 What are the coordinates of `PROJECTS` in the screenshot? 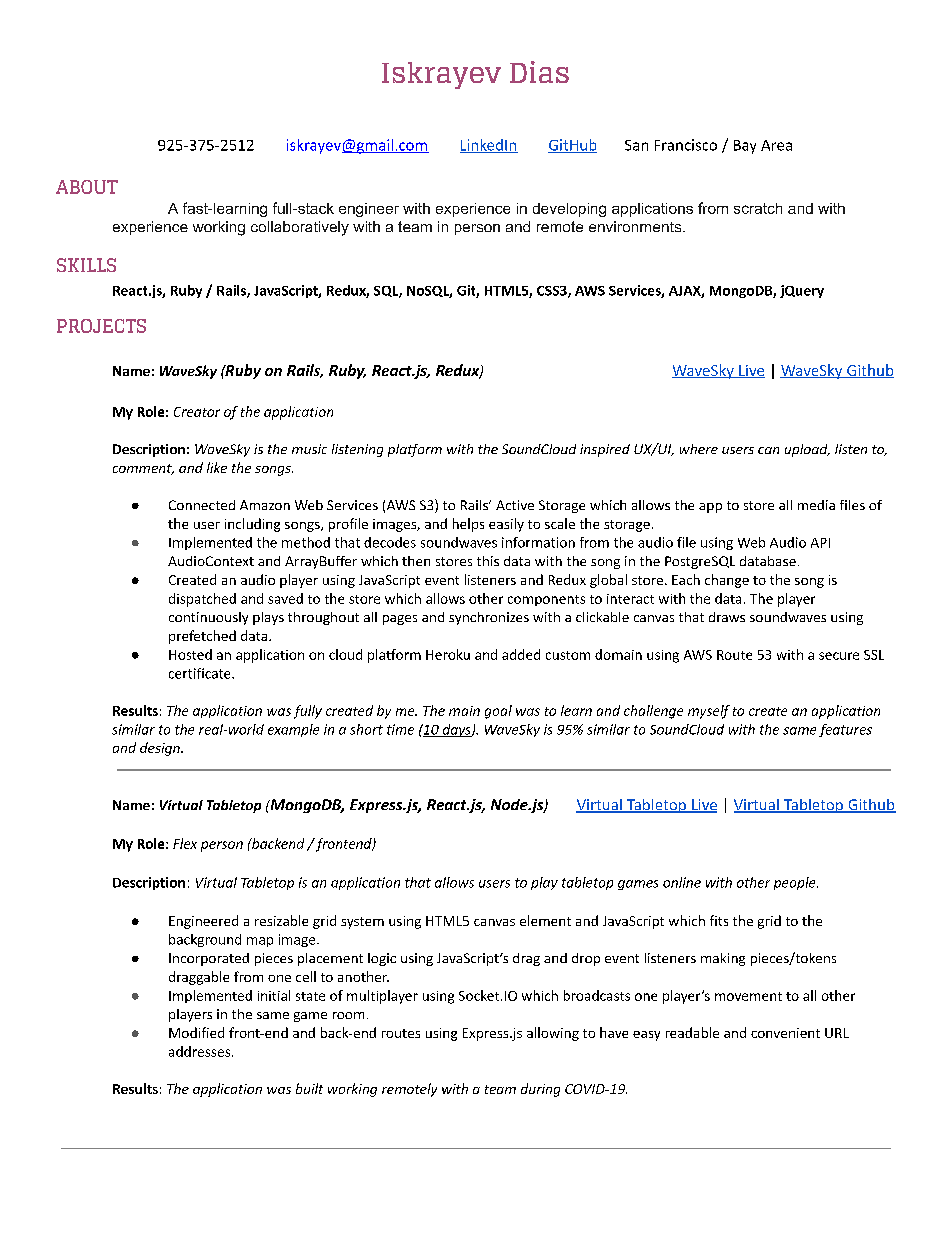 It's located at (101, 326).
